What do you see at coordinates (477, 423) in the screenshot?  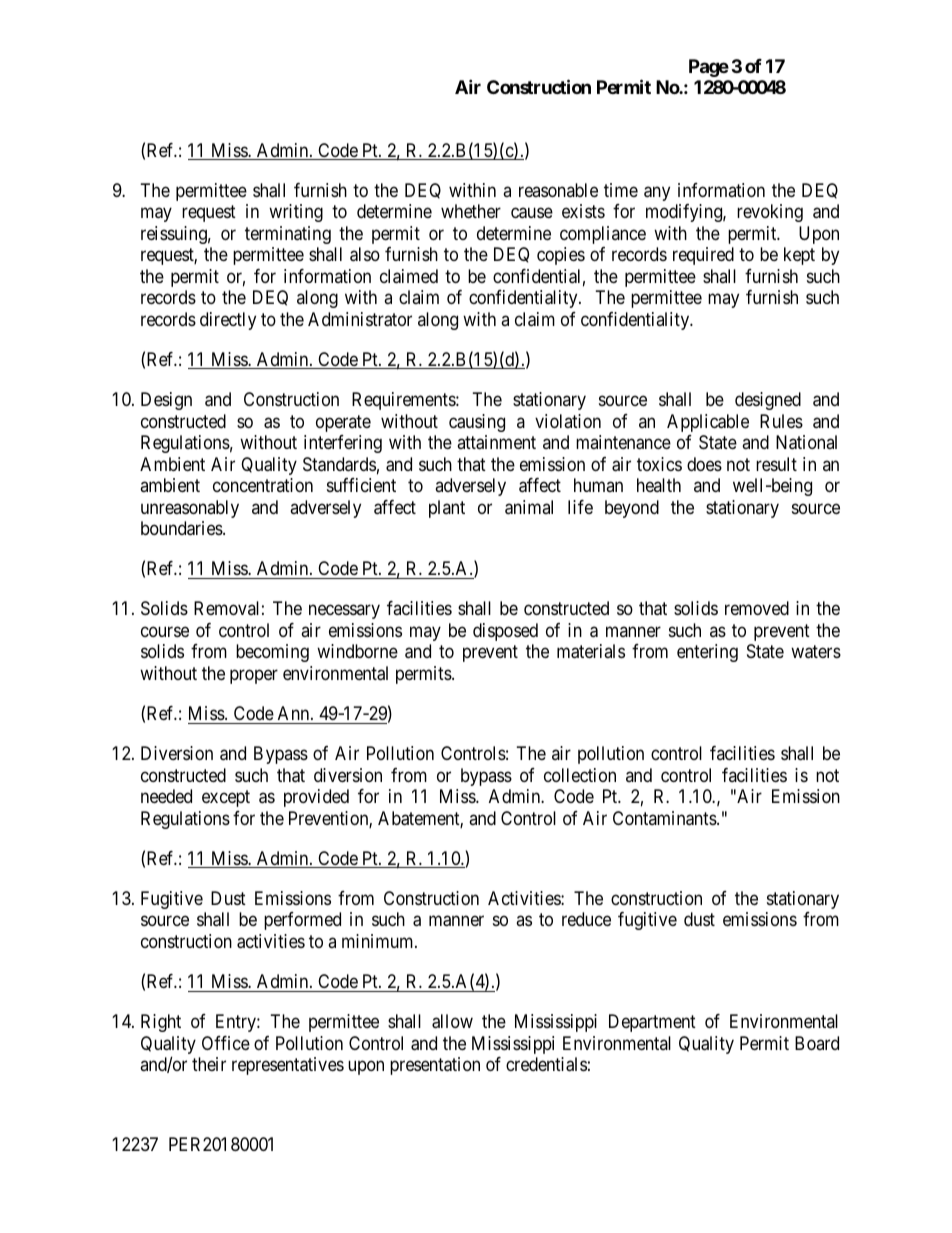 I see `causing` at bounding box center [477, 423].
